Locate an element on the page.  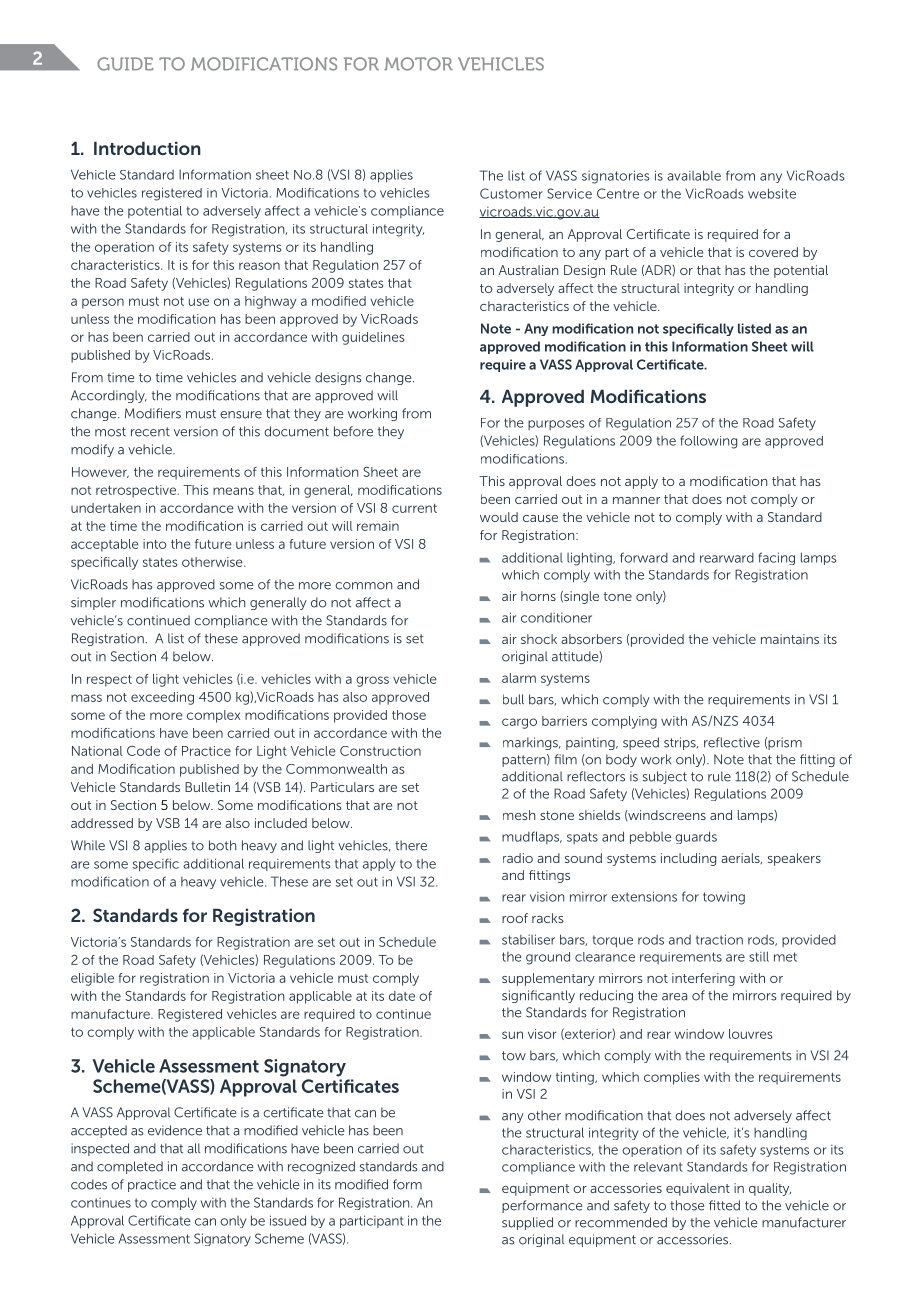
available is located at coordinates (694, 175).
